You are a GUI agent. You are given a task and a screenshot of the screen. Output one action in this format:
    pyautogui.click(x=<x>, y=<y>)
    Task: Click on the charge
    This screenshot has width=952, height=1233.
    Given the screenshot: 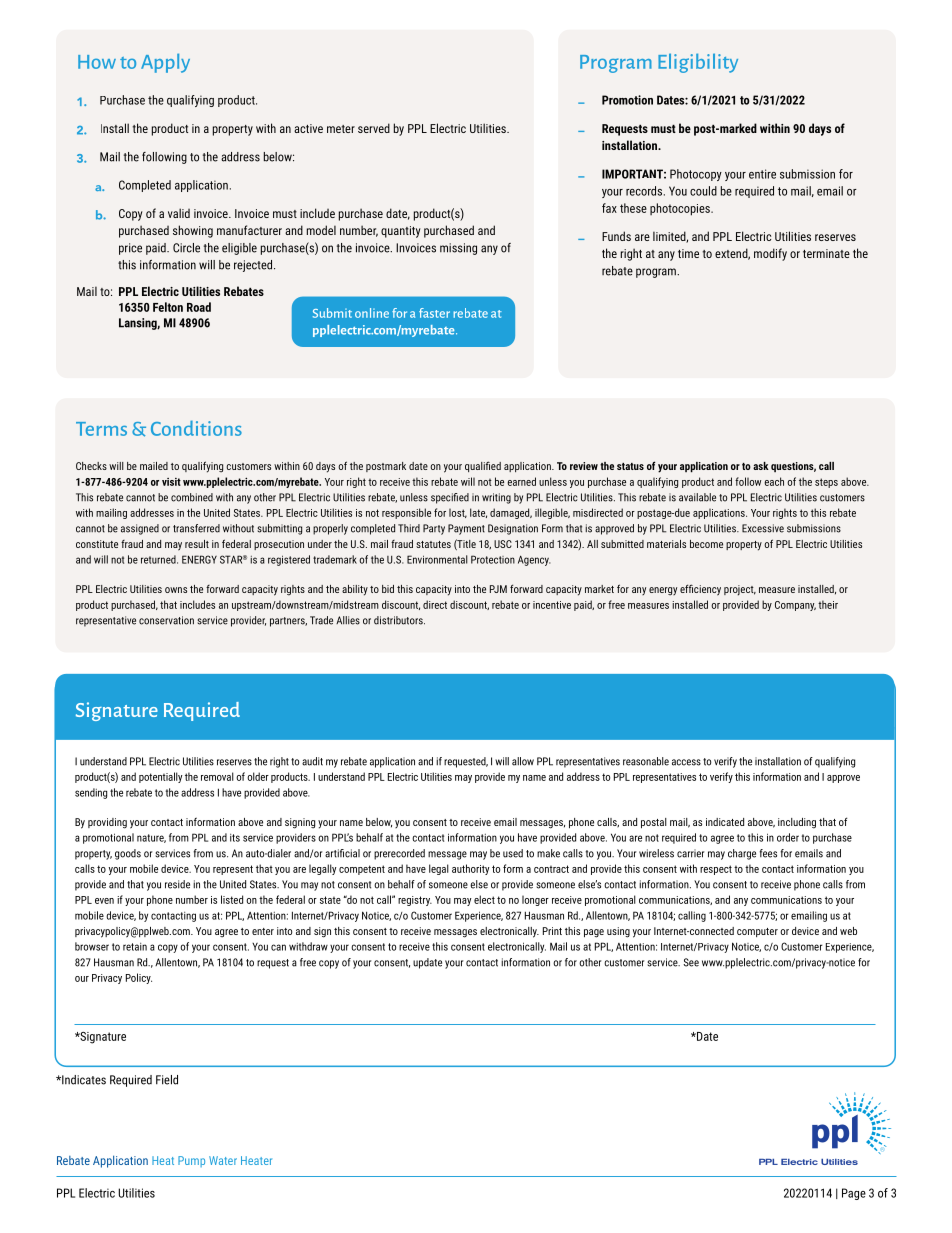 What is the action you would take?
    pyautogui.click(x=742, y=854)
